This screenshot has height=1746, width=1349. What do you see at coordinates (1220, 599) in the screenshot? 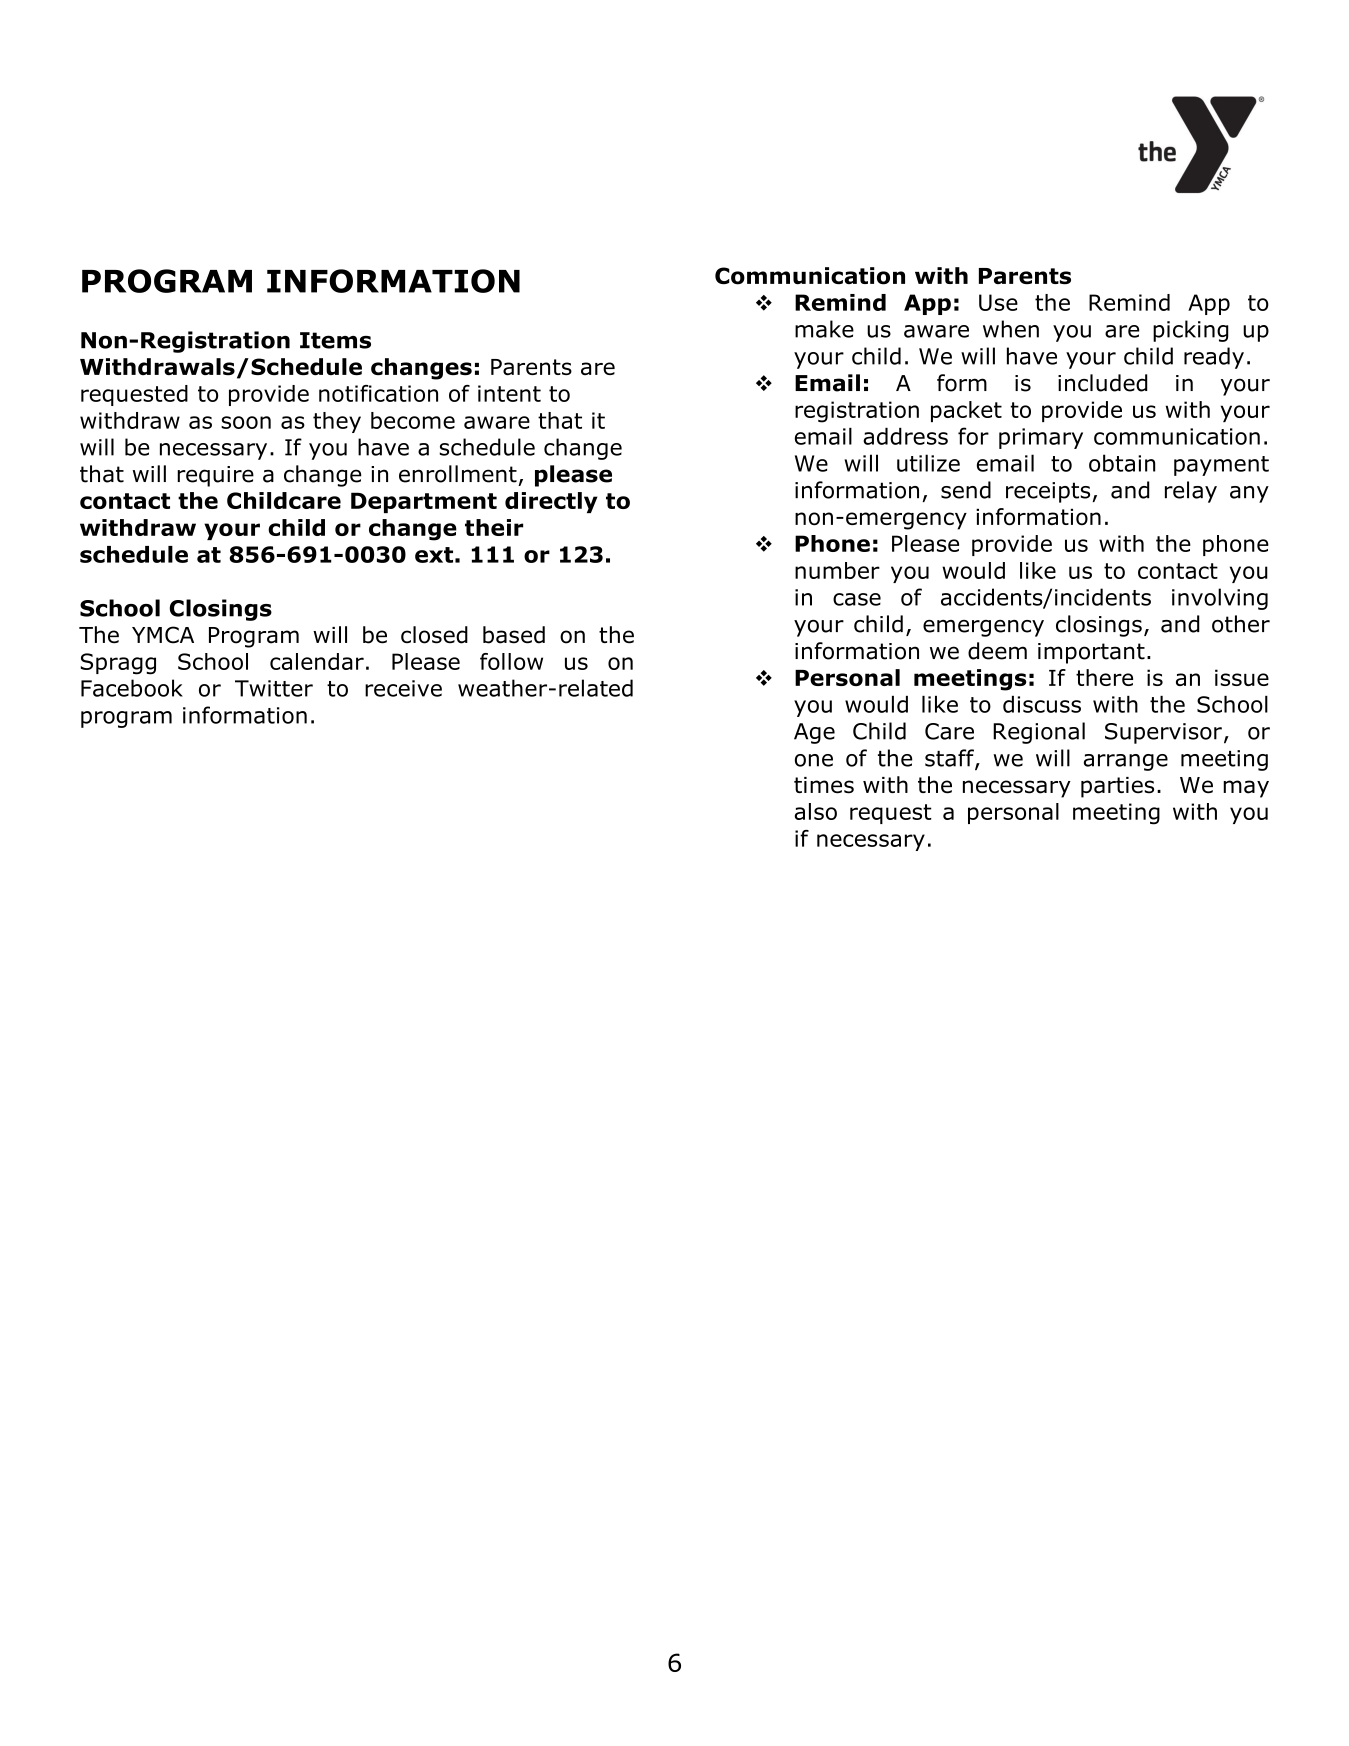
I see `involving` at bounding box center [1220, 599].
